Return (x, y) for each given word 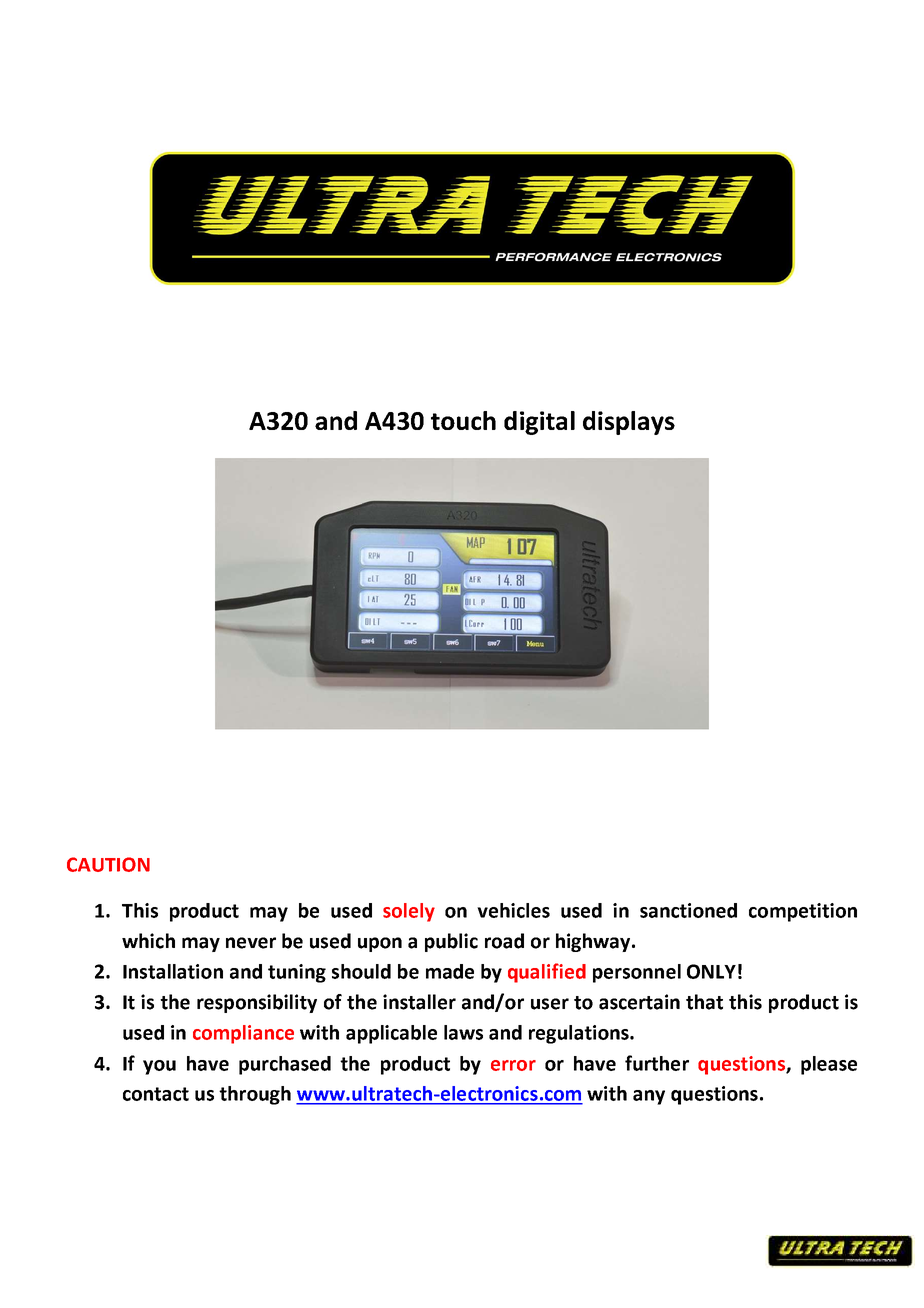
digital (539, 423)
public (451, 942)
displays (629, 423)
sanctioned (688, 910)
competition (803, 912)
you (159, 1067)
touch (463, 420)
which (148, 941)
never (251, 943)
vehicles (513, 910)
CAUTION (108, 864)
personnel (637, 973)
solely (409, 912)
